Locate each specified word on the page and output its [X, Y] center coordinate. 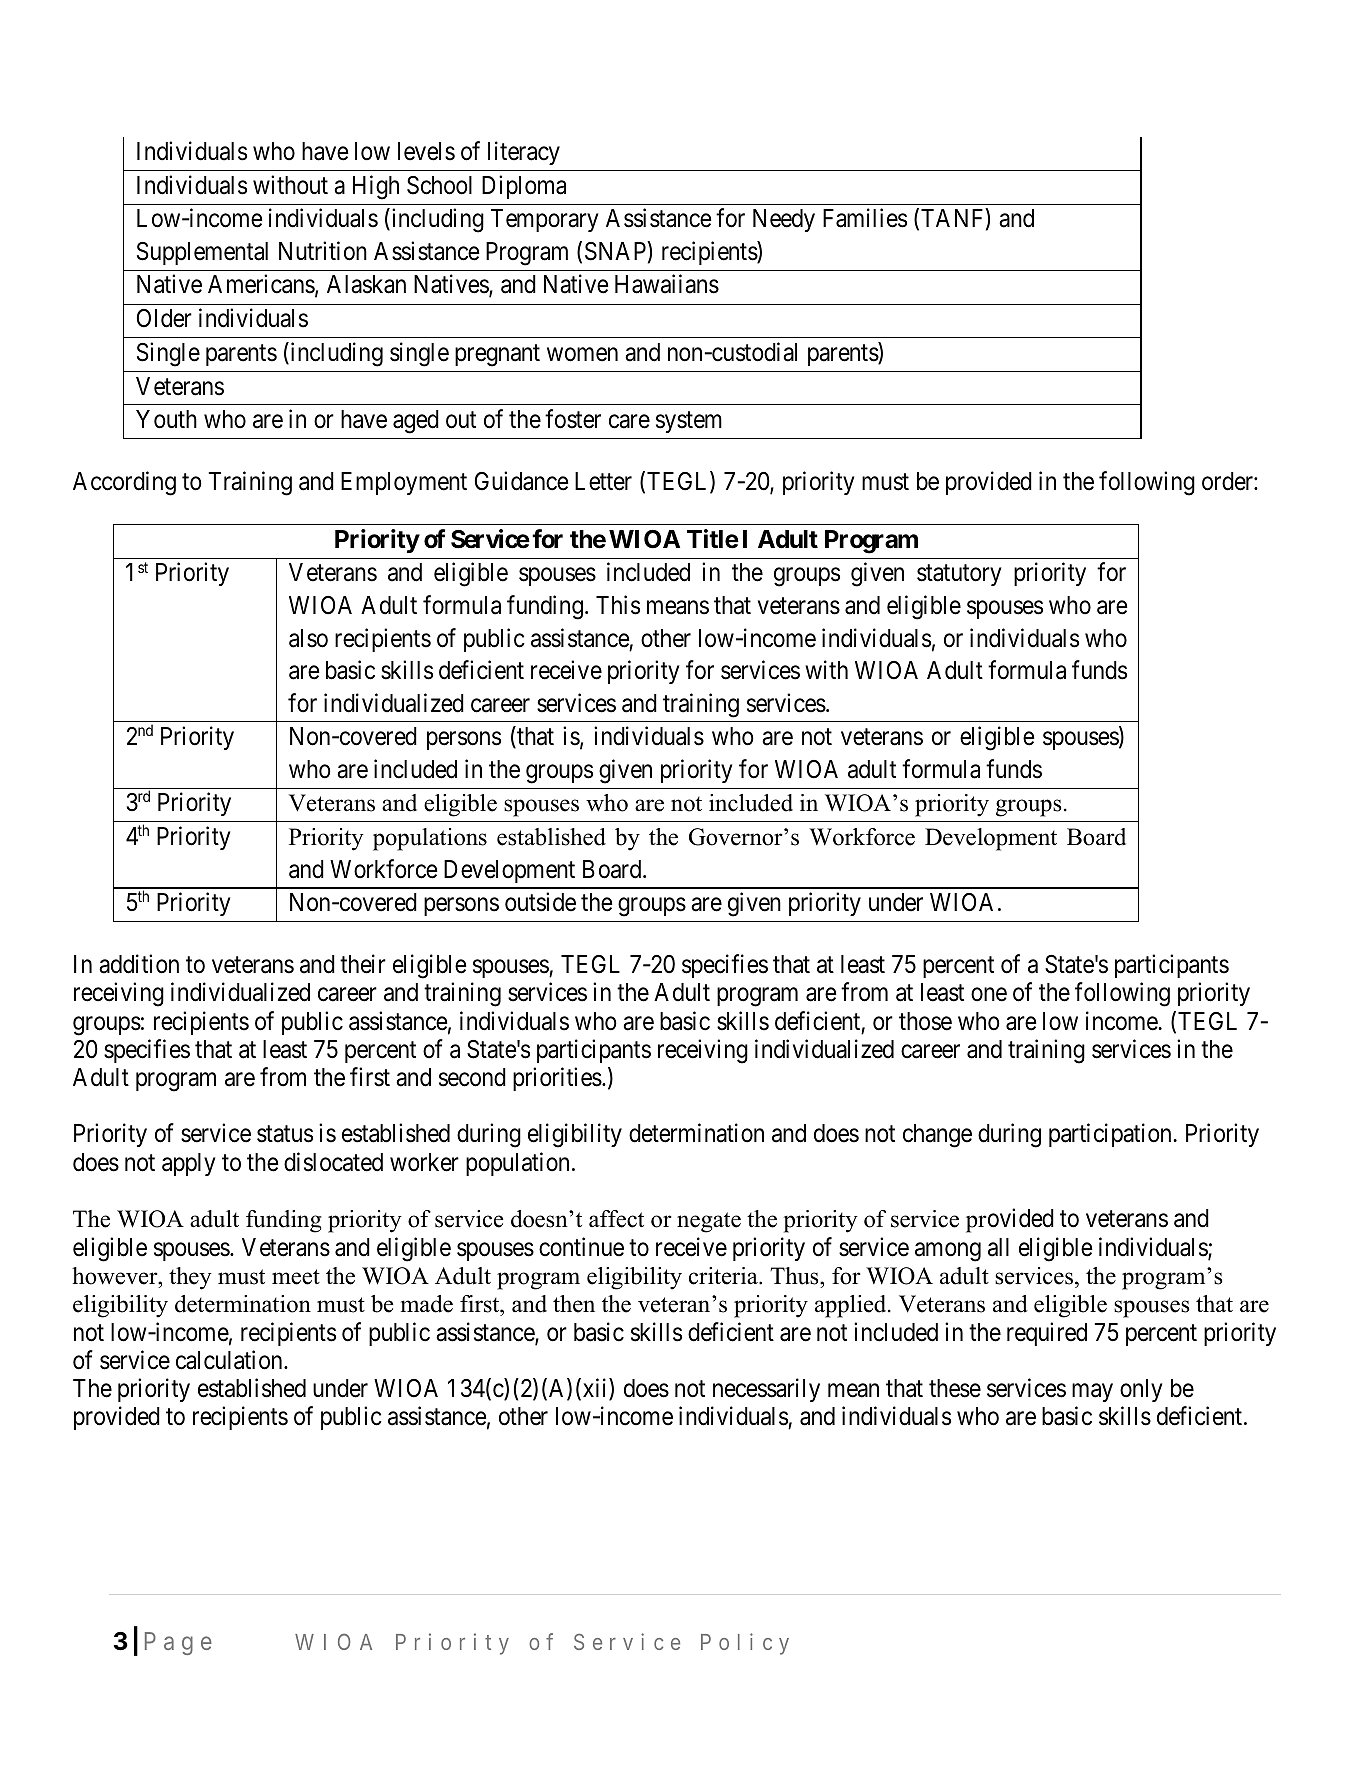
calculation [230, 1360]
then [574, 1304]
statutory [959, 575]
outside [540, 902]
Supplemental [202, 253]
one [989, 995]
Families [865, 218]
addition [139, 964]
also [308, 638]
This [618, 605]
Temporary [544, 220]
